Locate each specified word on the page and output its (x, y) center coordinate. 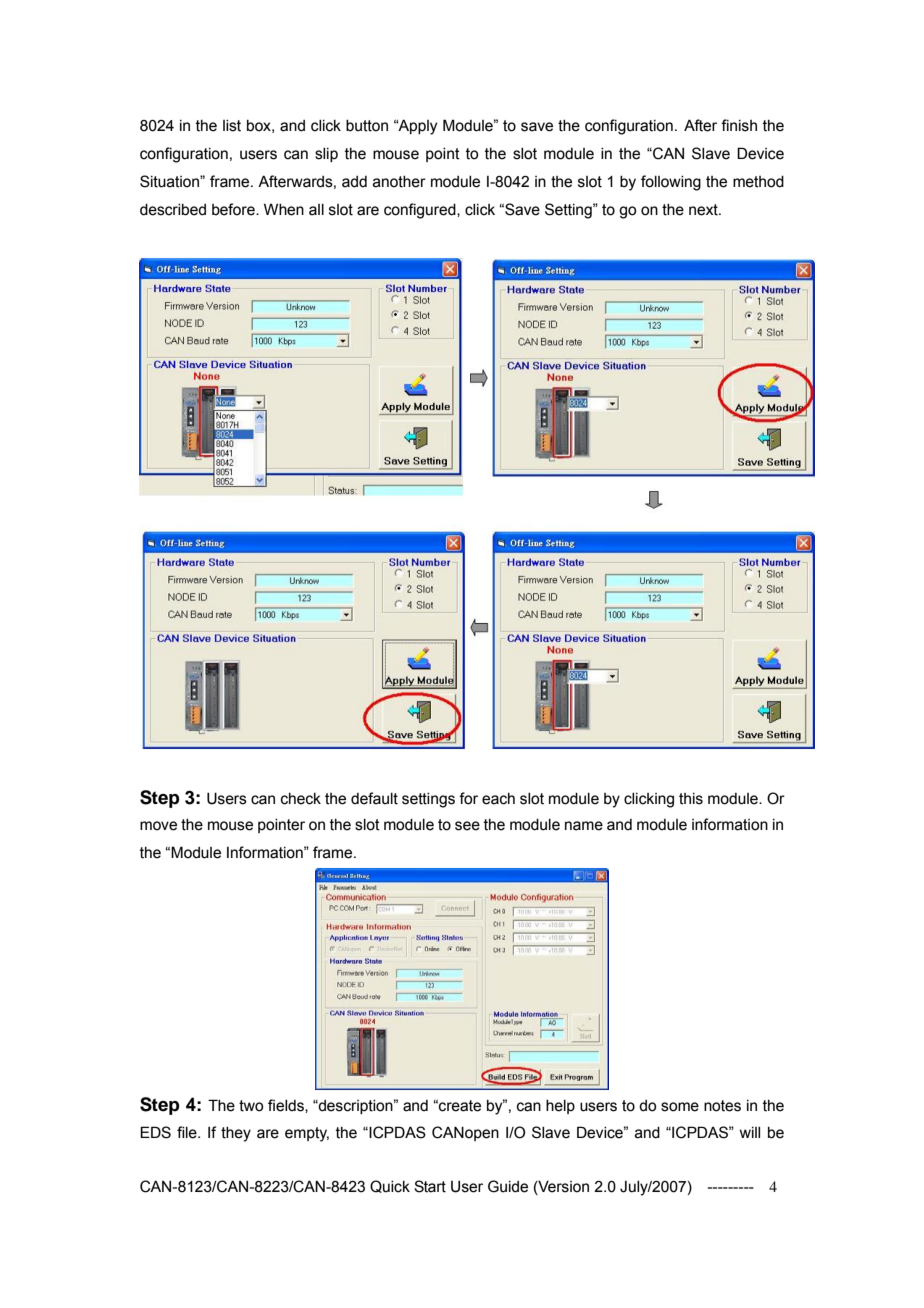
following (671, 183)
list (232, 126)
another (399, 182)
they (236, 1134)
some (680, 1107)
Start (430, 1186)
